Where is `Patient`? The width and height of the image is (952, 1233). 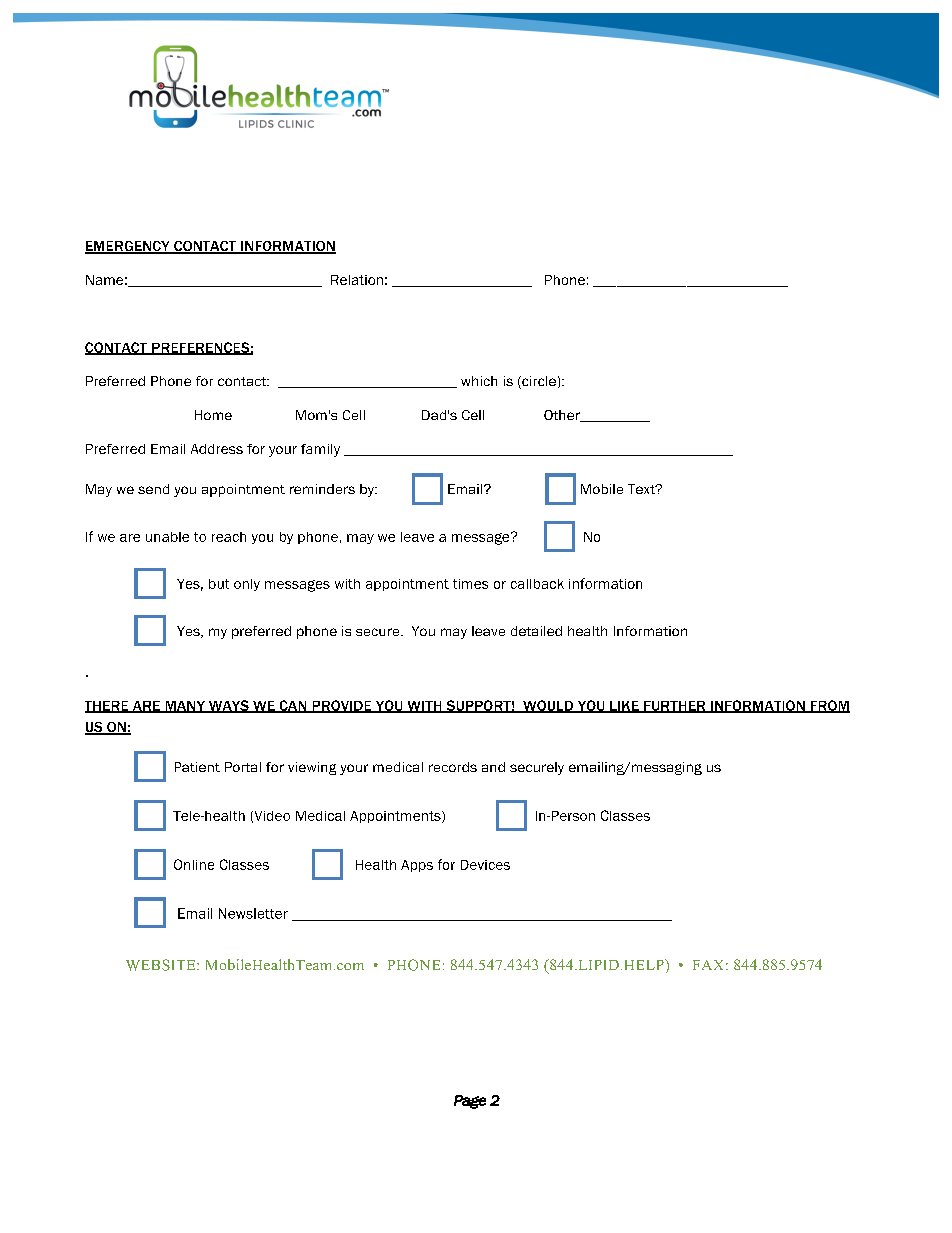 Patient is located at coordinates (197, 767).
